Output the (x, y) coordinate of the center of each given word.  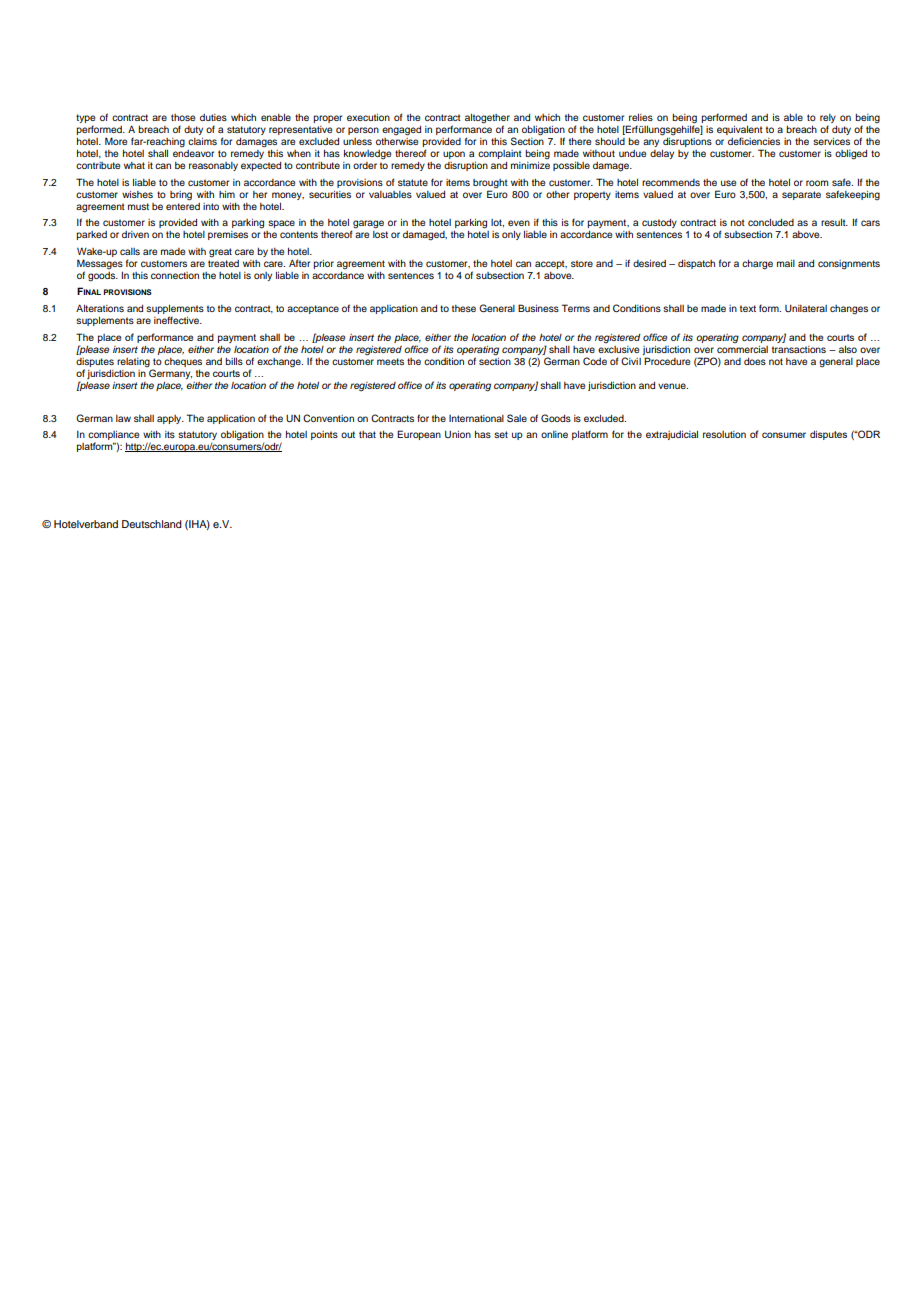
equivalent (740, 132)
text (748, 308)
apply (170, 419)
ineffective (177, 320)
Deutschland (152, 524)
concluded (771, 222)
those (183, 117)
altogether (487, 120)
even (519, 223)
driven (135, 234)
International (476, 418)
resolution (724, 434)
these (464, 308)
